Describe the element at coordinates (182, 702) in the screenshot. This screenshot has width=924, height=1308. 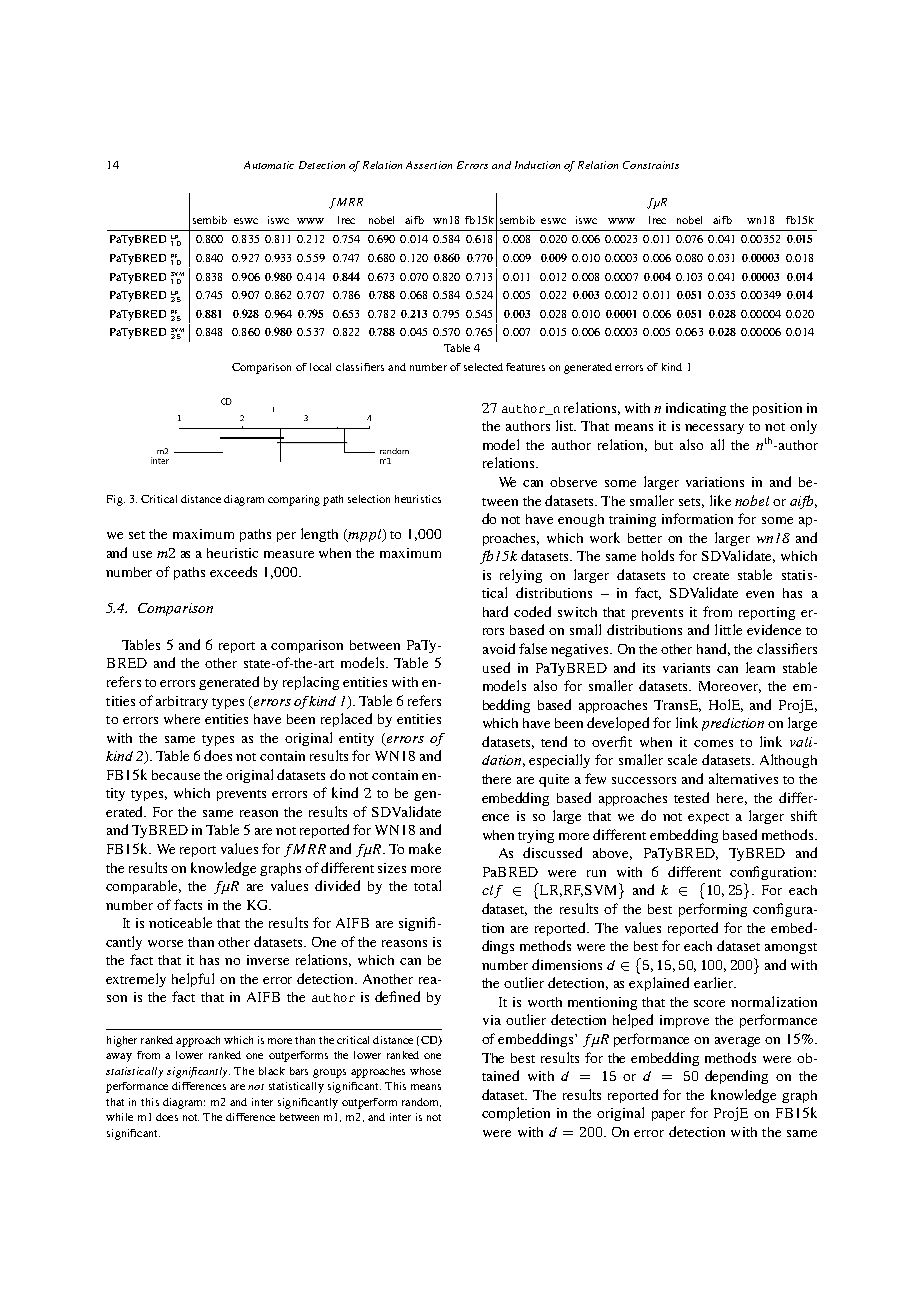
I see `arbitrary` at that location.
